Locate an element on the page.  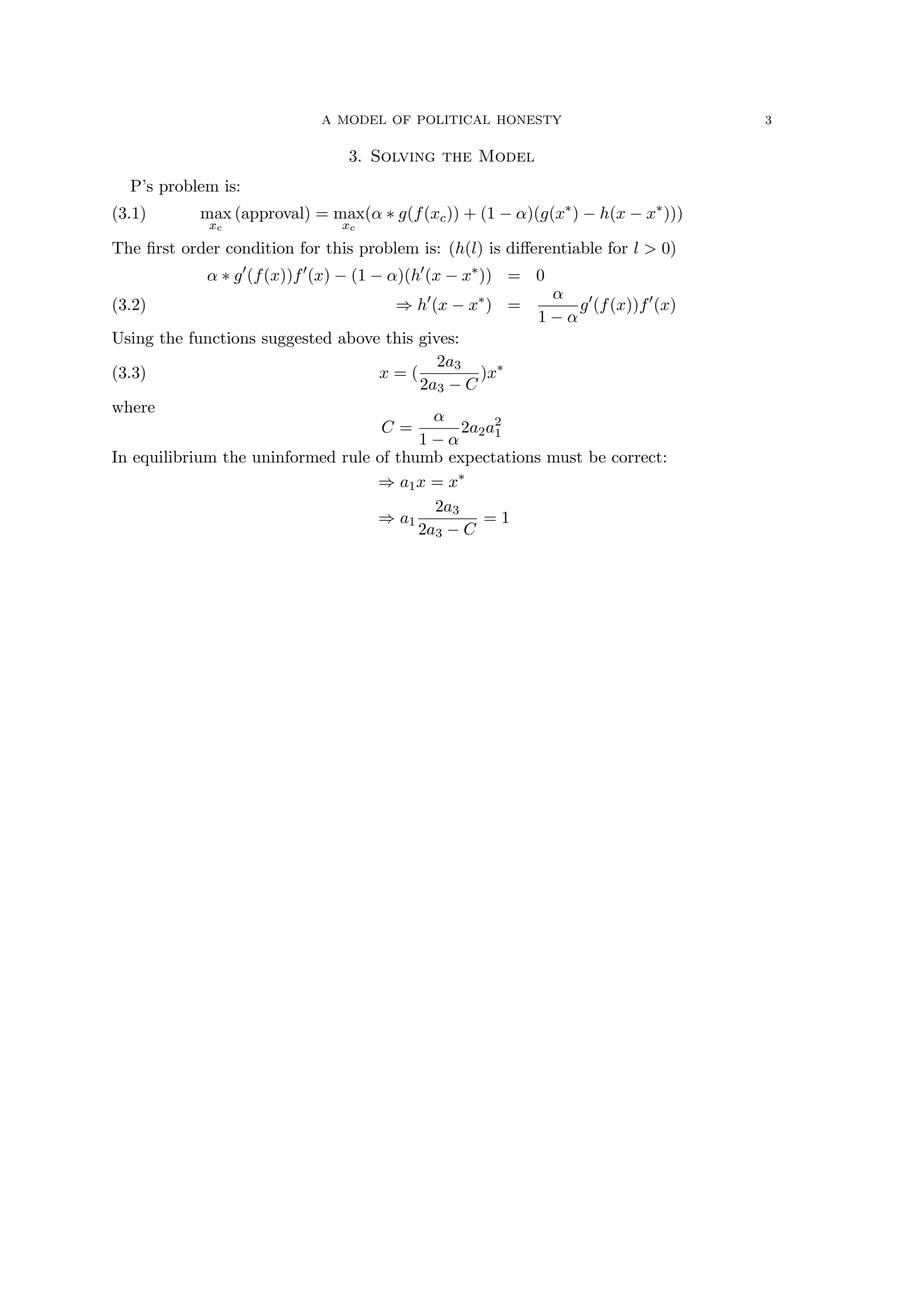
differentiable is located at coordinates (554, 247).
